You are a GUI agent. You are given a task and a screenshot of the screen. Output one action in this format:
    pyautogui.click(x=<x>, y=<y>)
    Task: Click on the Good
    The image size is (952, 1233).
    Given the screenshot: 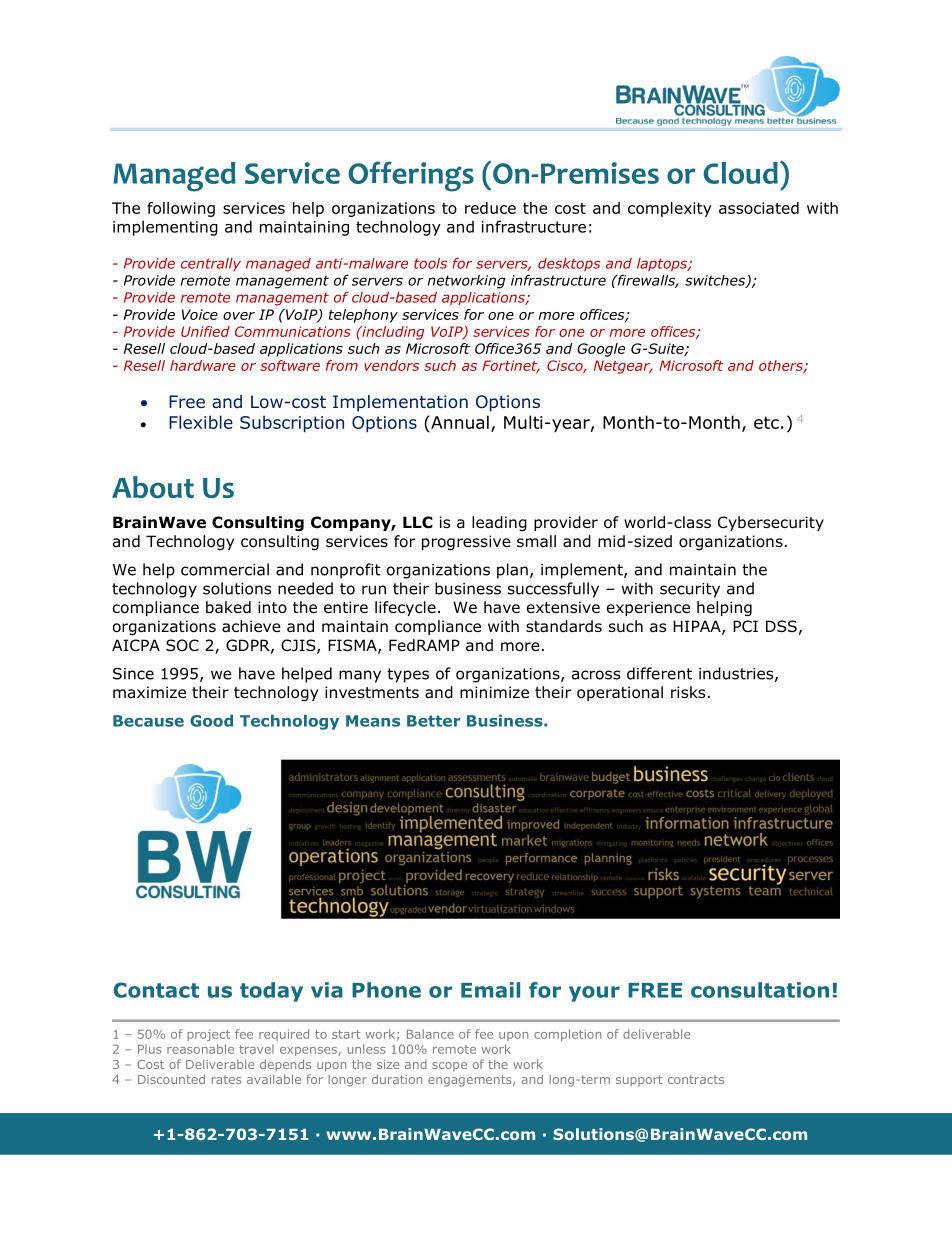 What is the action you would take?
    pyautogui.click(x=211, y=721)
